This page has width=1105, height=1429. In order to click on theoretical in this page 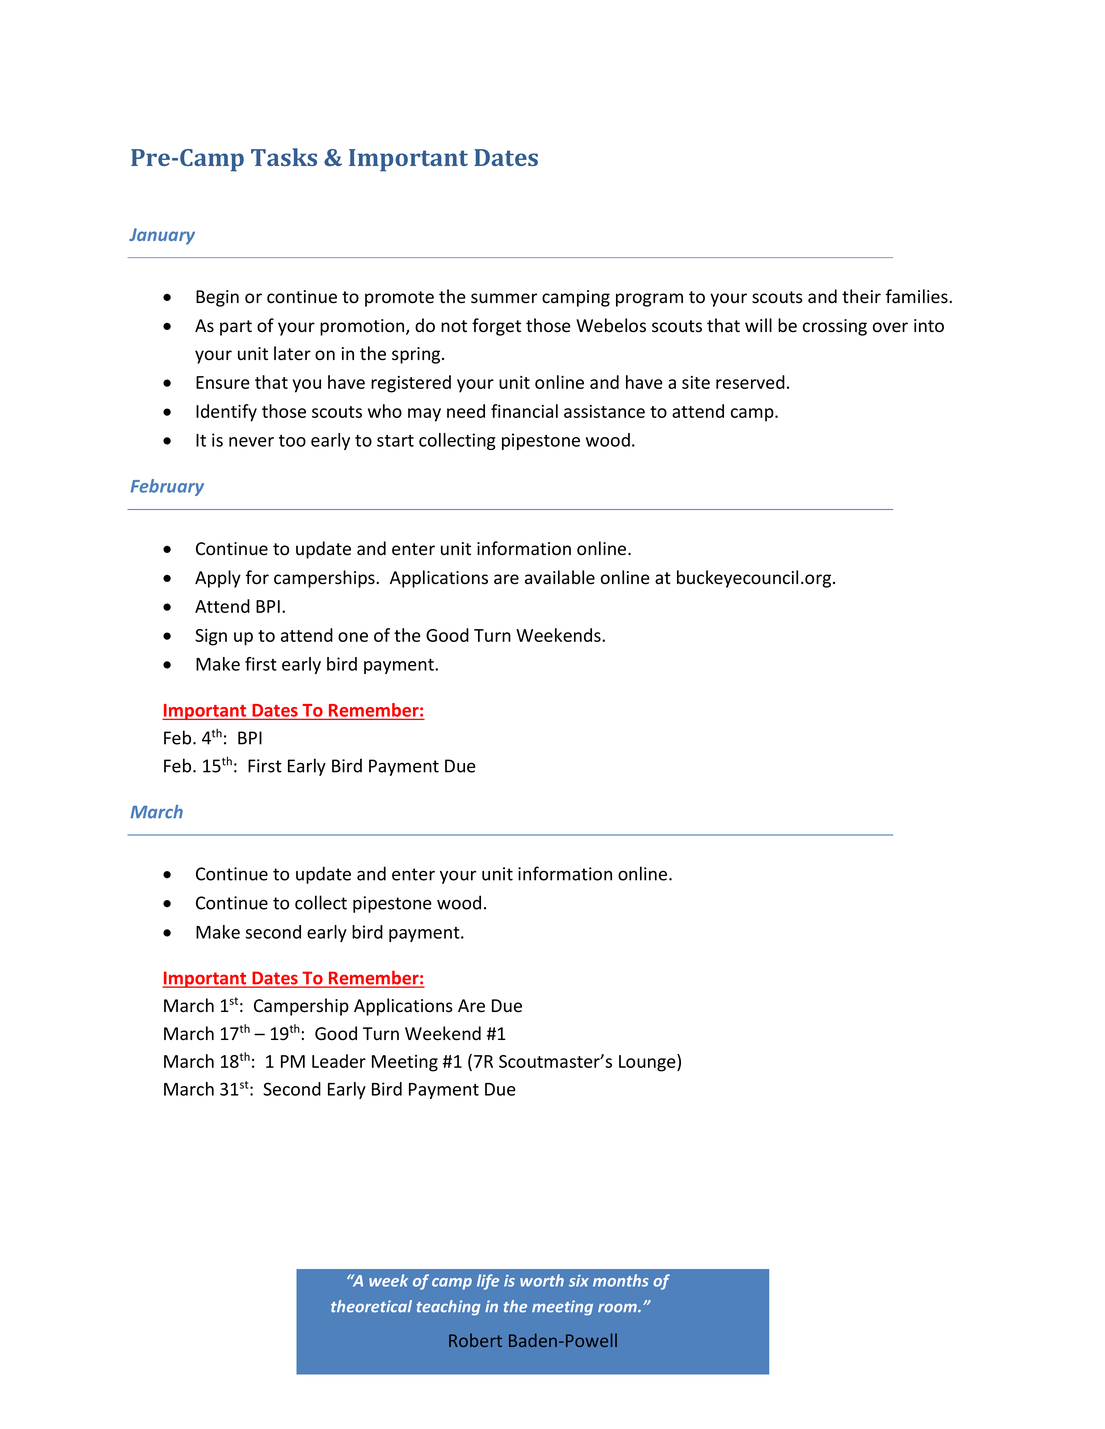, I will do `click(371, 1306)`.
